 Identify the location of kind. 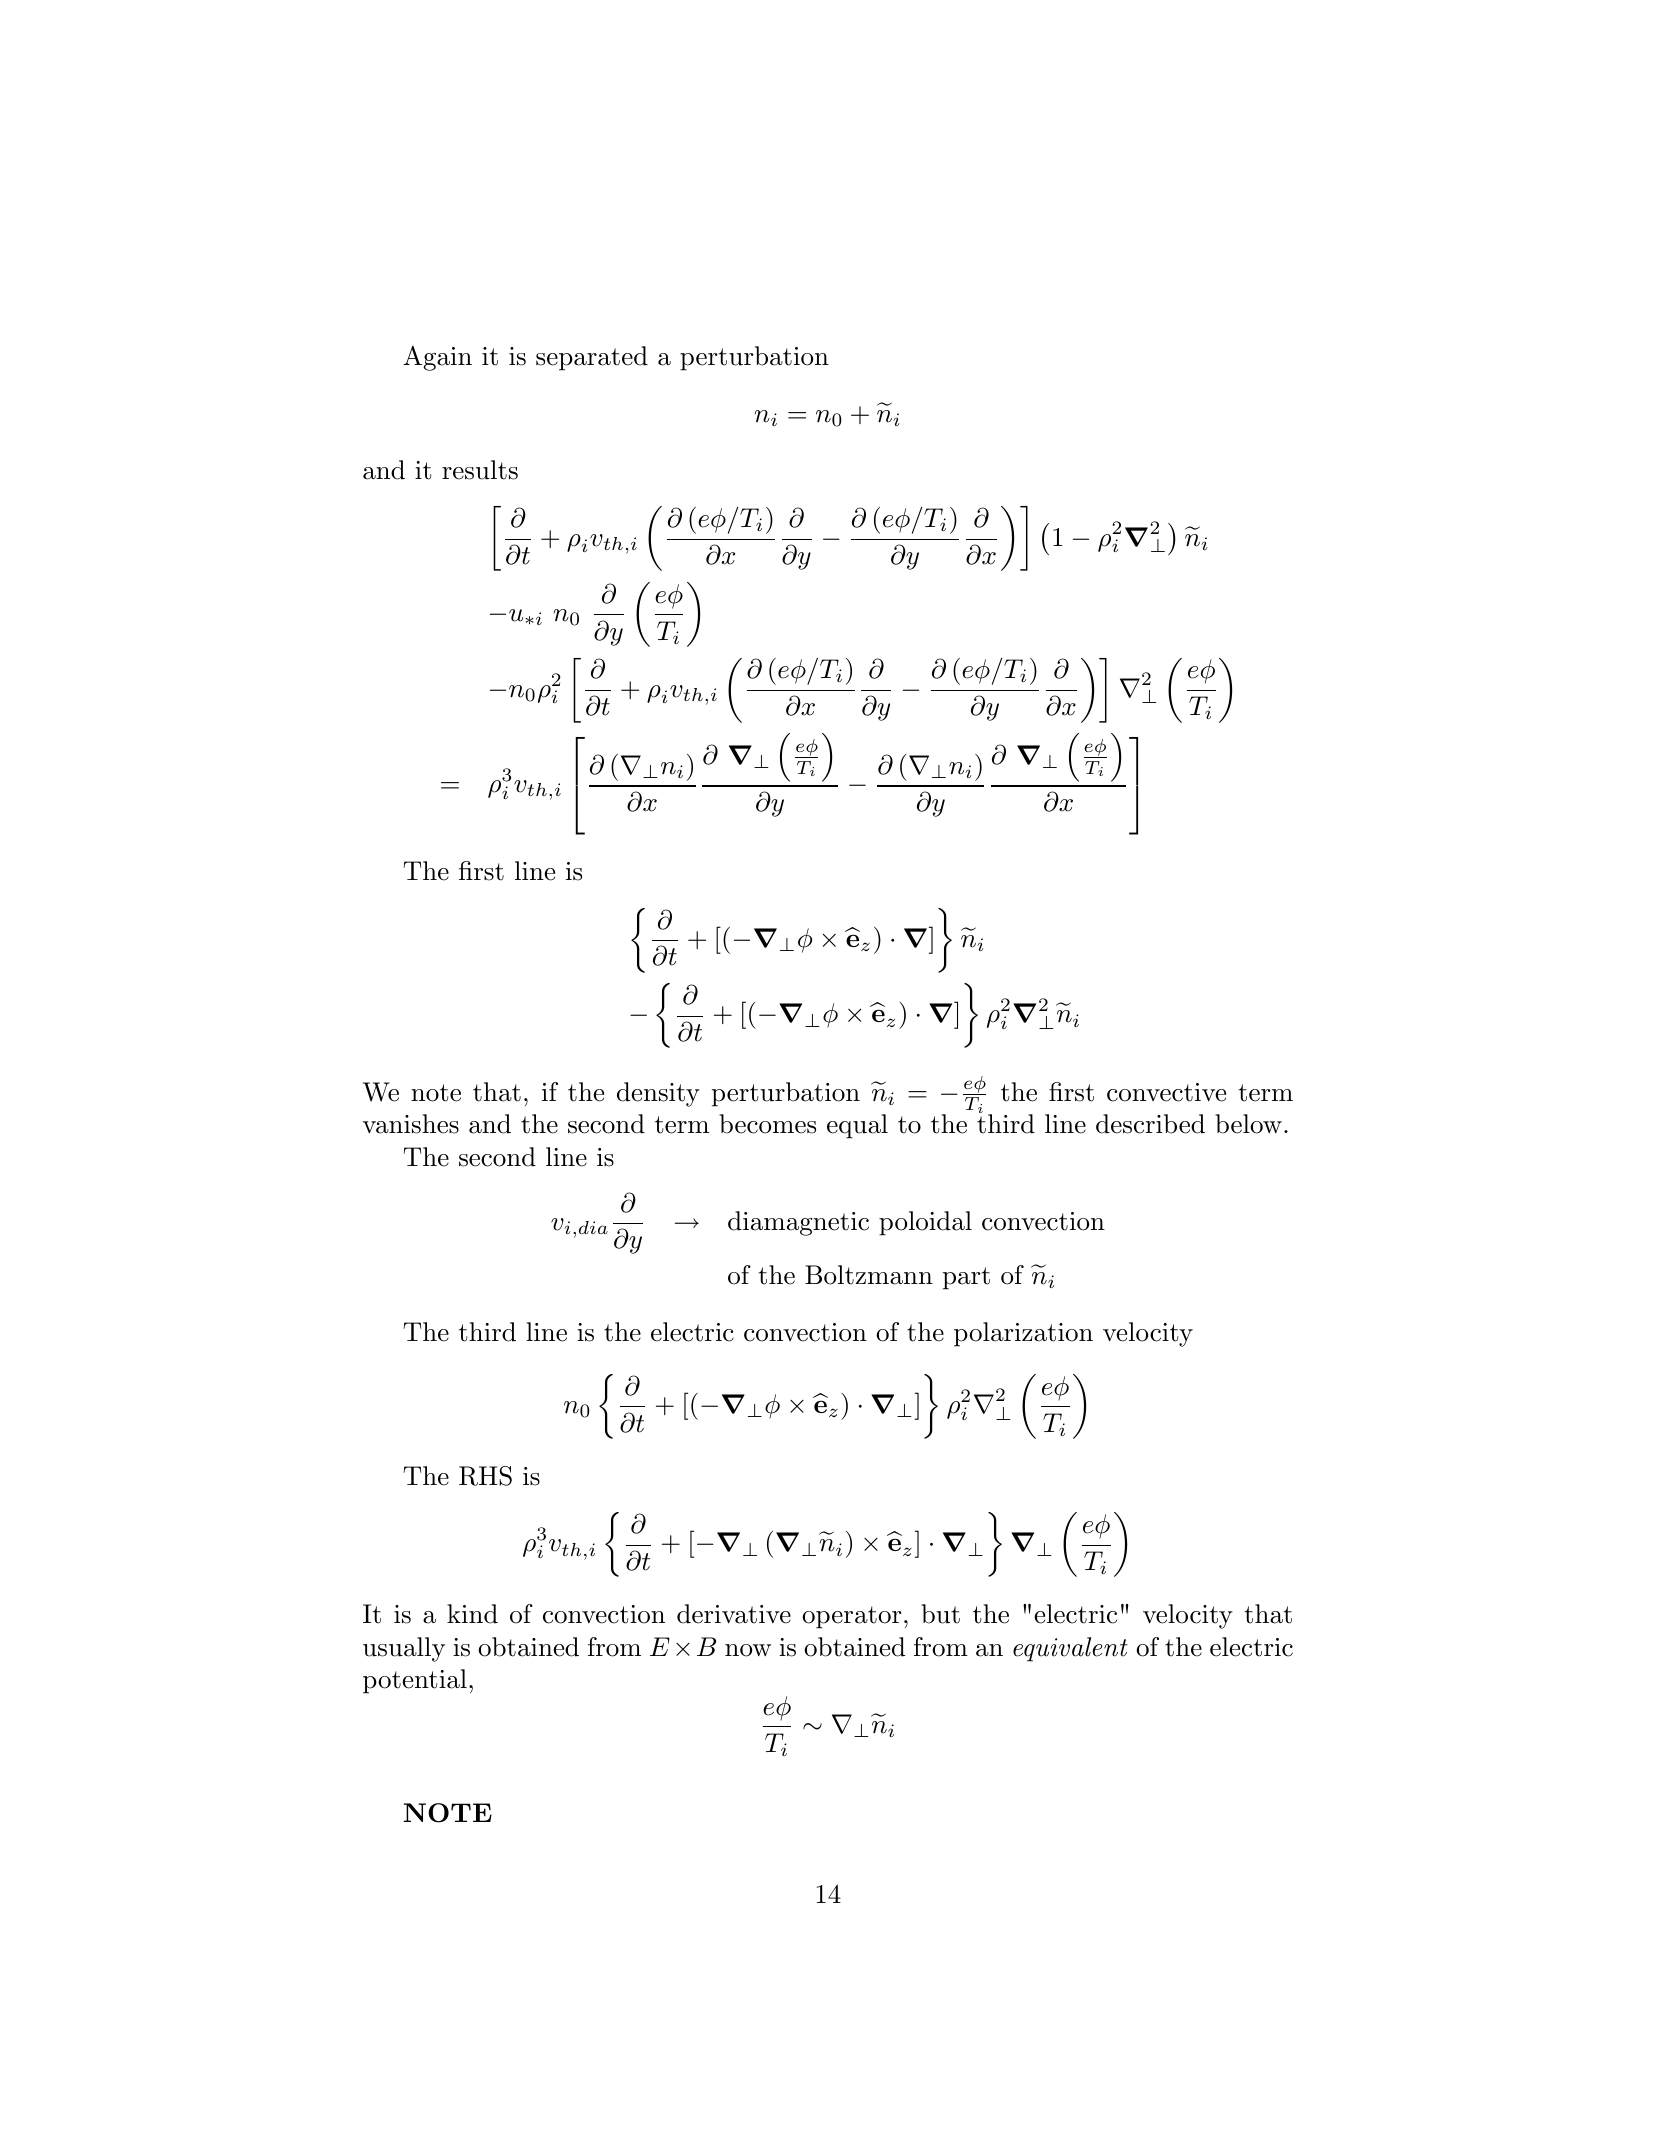
(472, 1614).
